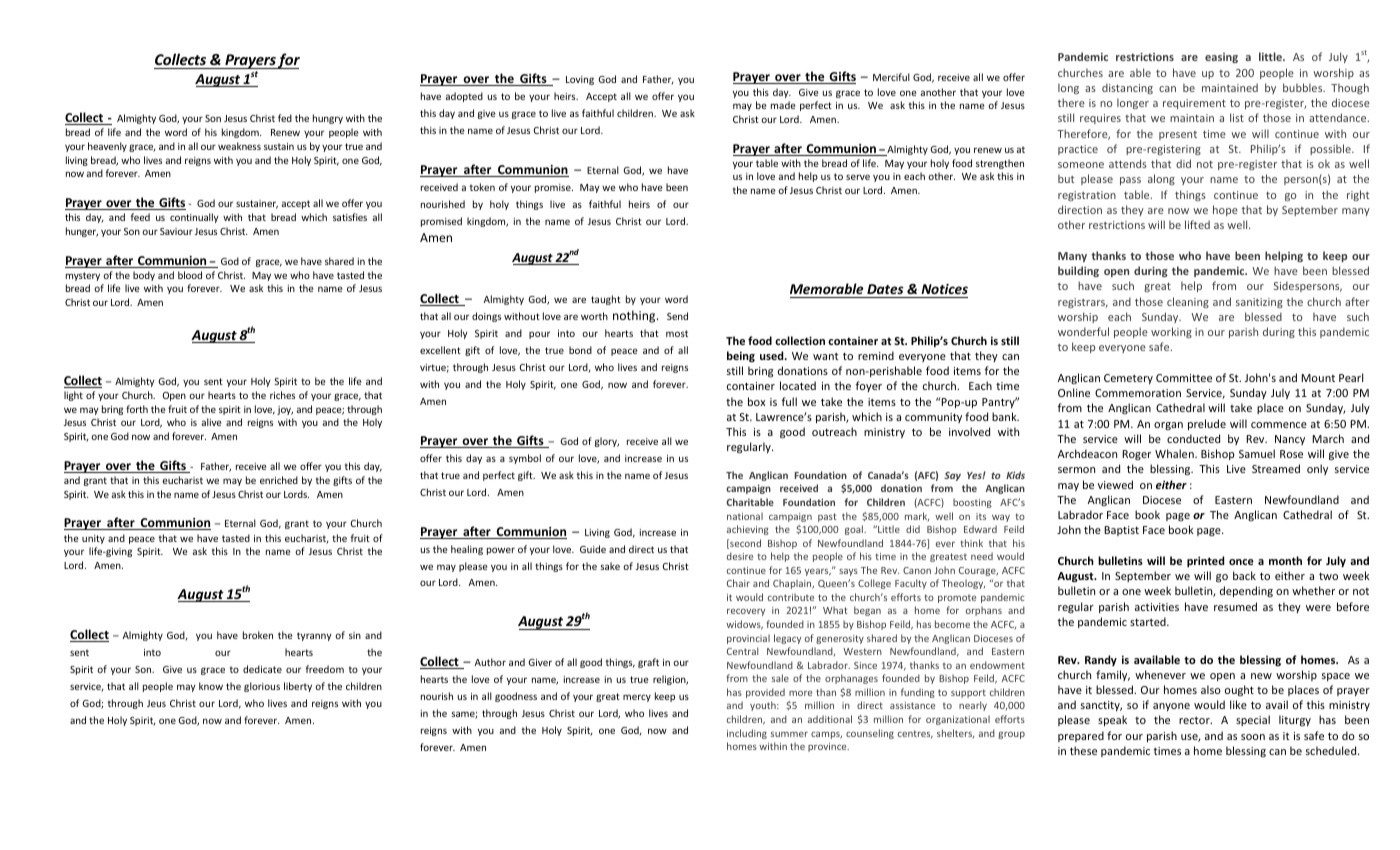 This screenshot has width=1400, height=850. Describe the element at coordinates (783, 105) in the screenshot. I see `made` at that location.
